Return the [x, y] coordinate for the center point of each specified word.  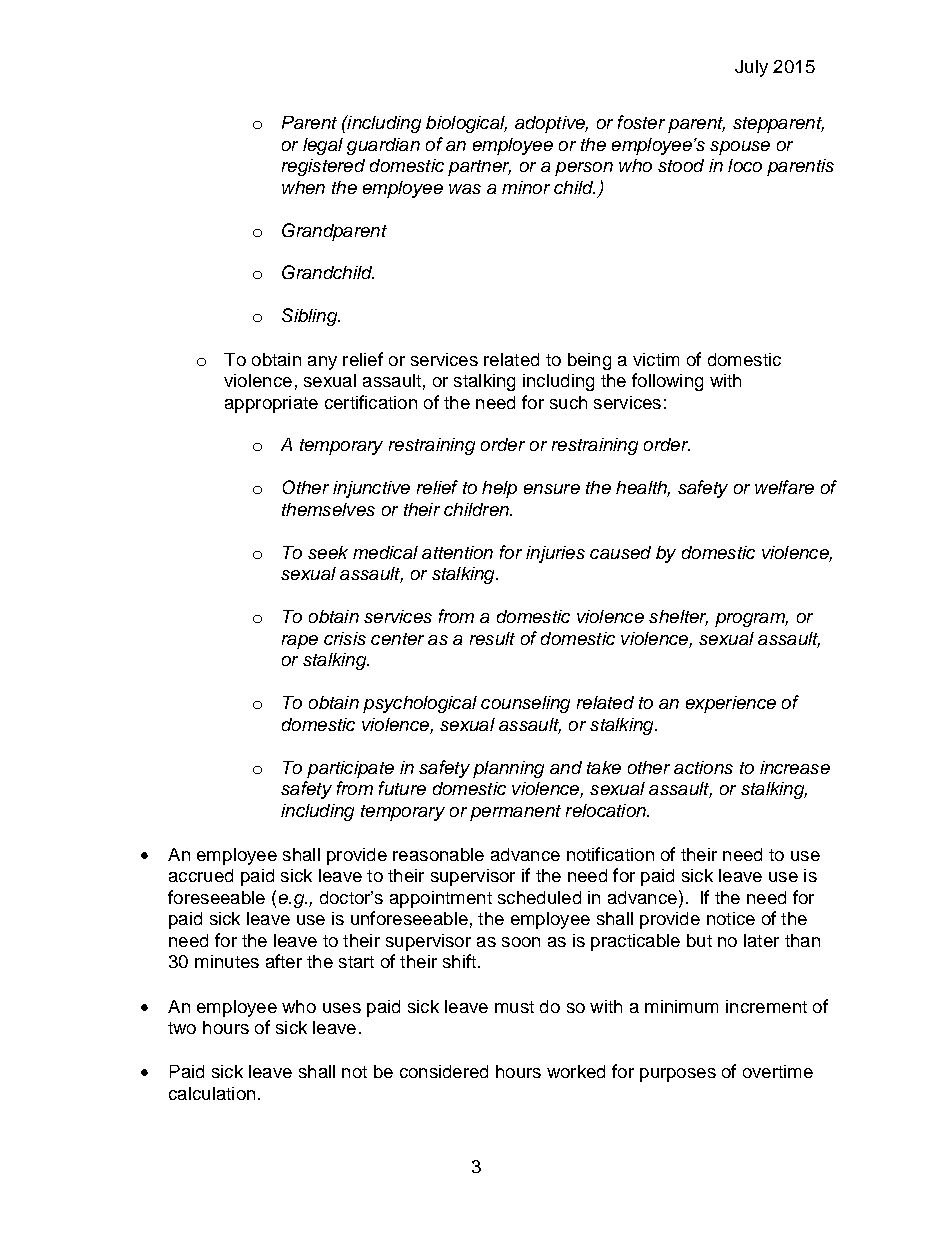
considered [444, 1071]
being [589, 361]
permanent [515, 813]
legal [323, 146]
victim [656, 359]
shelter [678, 618]
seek [328, 552]
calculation [212, 1093]
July [751, 68]
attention [457, 552]
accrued [201, 875]
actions [703, 767]
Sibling [311, 317]
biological [466, 124]
